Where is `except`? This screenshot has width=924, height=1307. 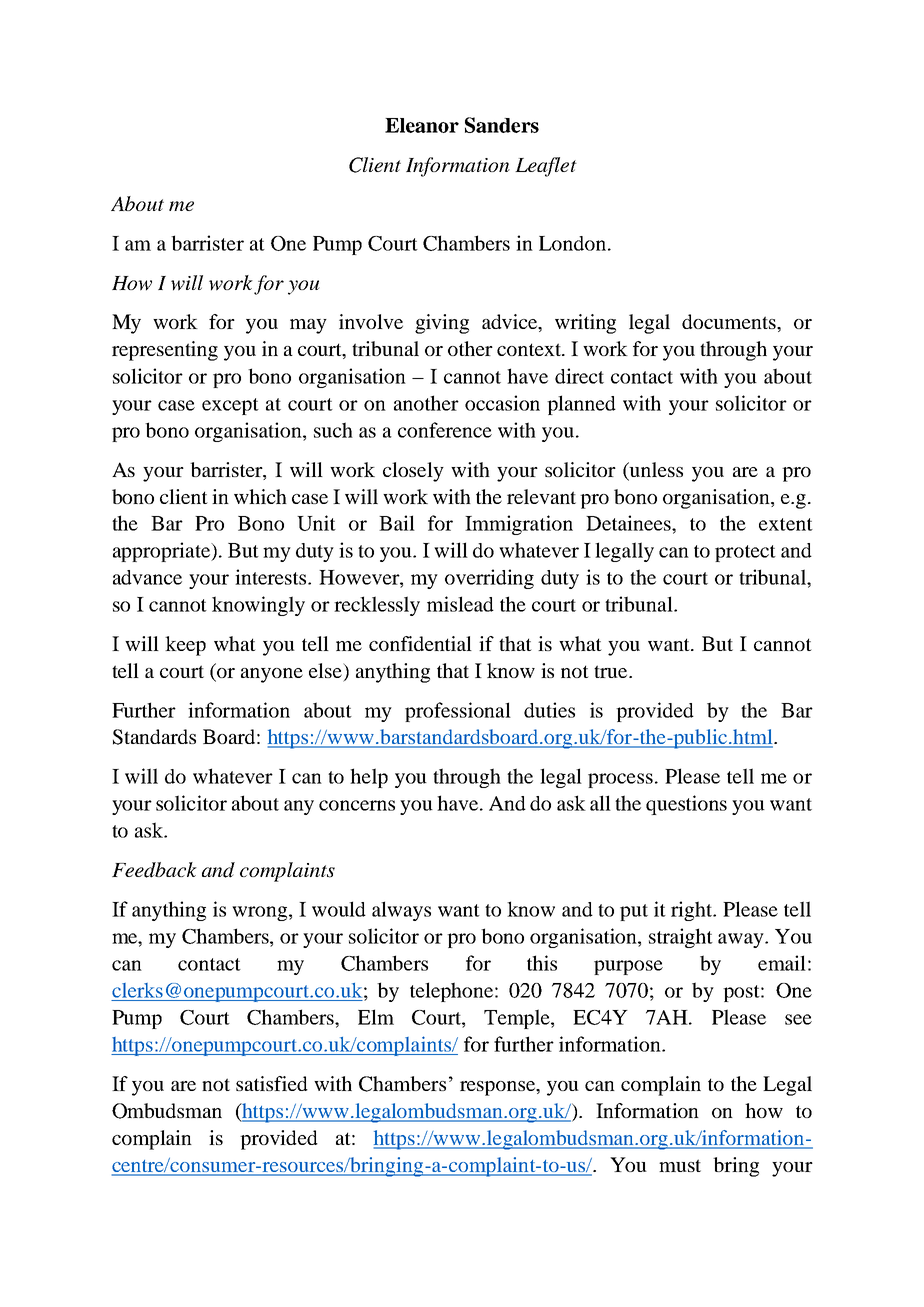
except is located at coordinates (230, 406).
